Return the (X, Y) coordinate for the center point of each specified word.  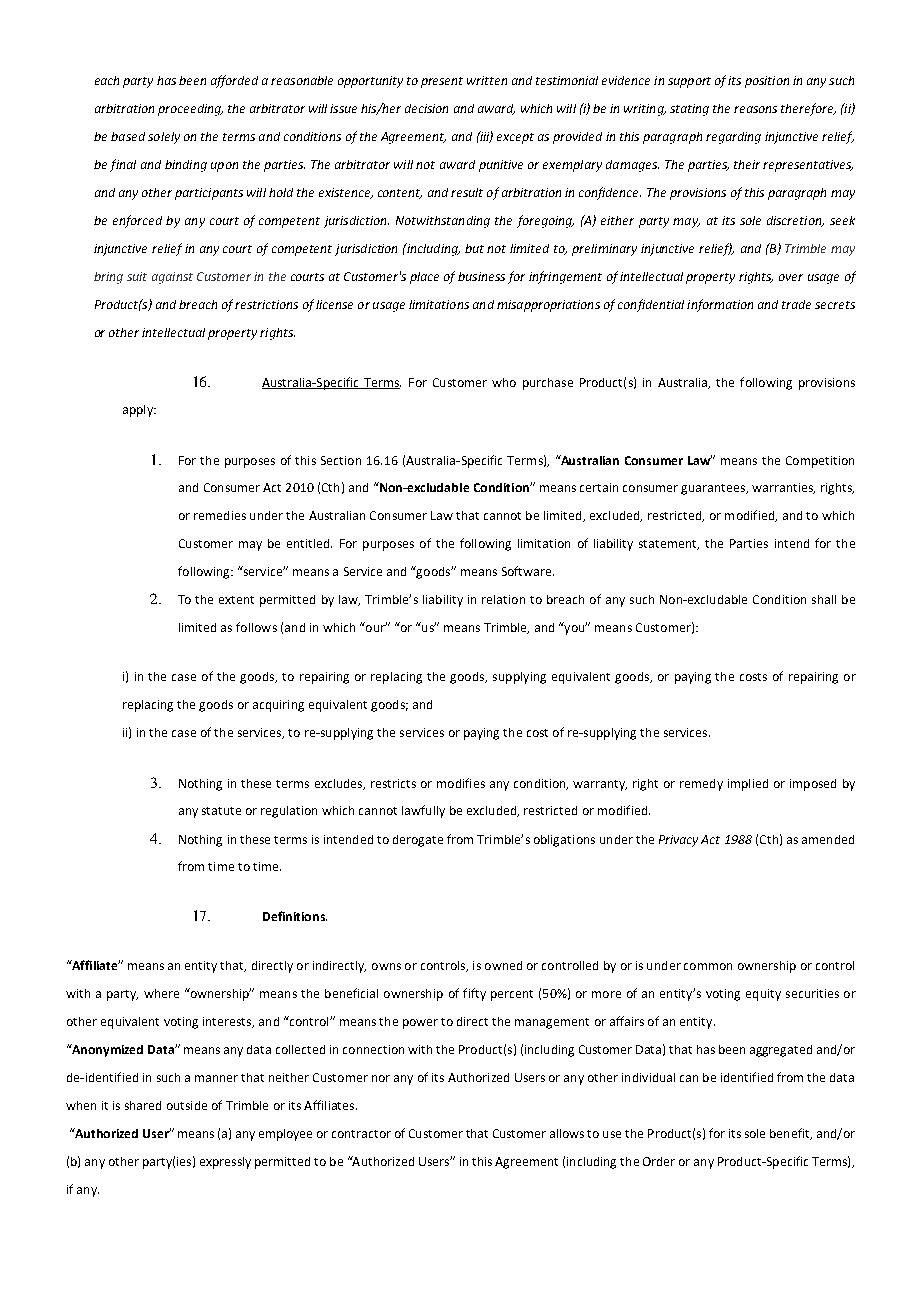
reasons (755, 109)
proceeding (190, 110)
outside (187, 1105)
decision (426, 108)
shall (824, 599)
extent (236, 600)
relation (503, 599)
